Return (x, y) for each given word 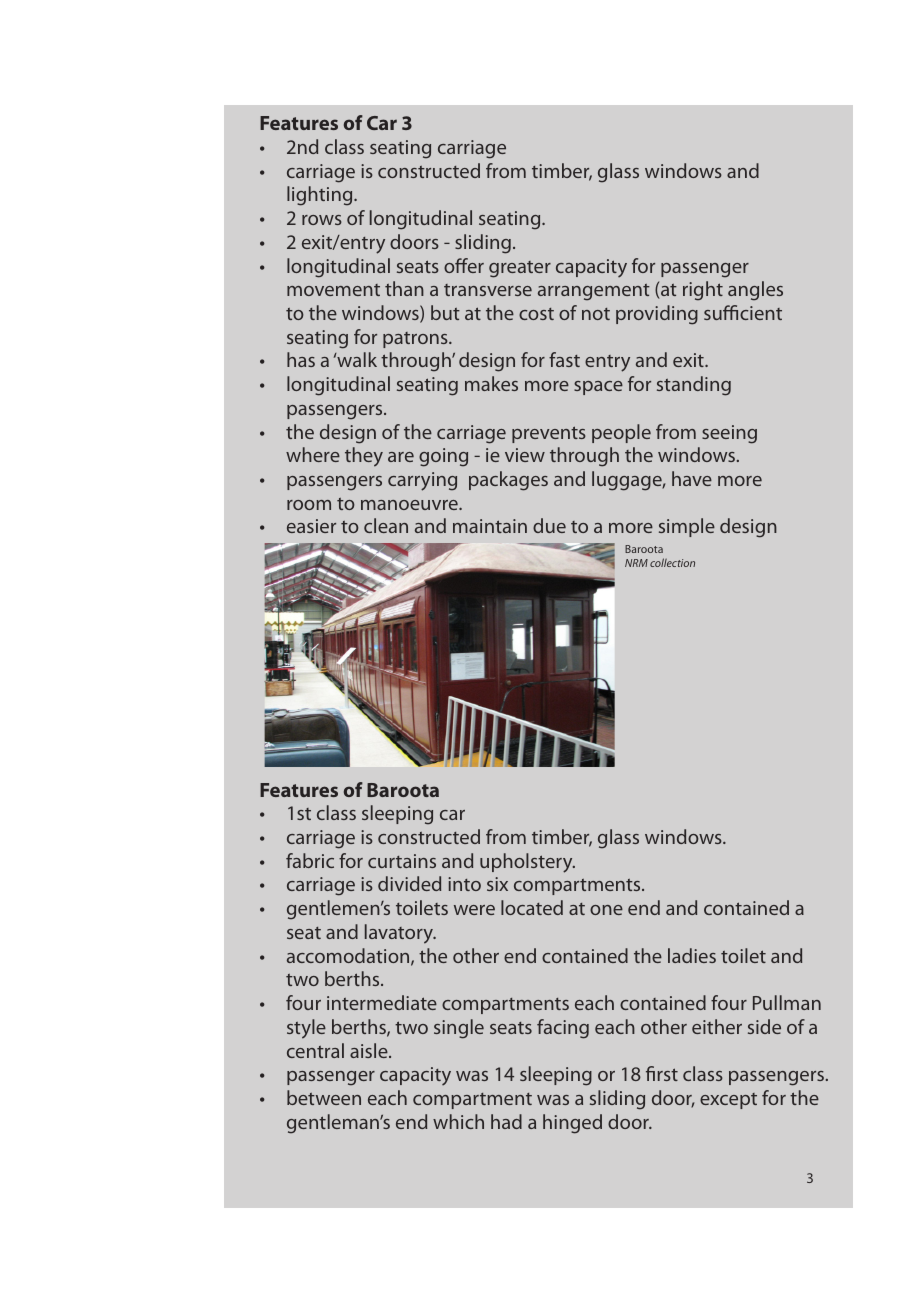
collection (672, 562)
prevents (549, 434)
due (549, 525)
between (324, 1097)
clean (386, 525)
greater (520, 269)
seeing (729, 434)
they (364, 457)
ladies (692, 955)
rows (322, 220)
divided (409, 883)
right (703, 291)
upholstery (527, 863)
